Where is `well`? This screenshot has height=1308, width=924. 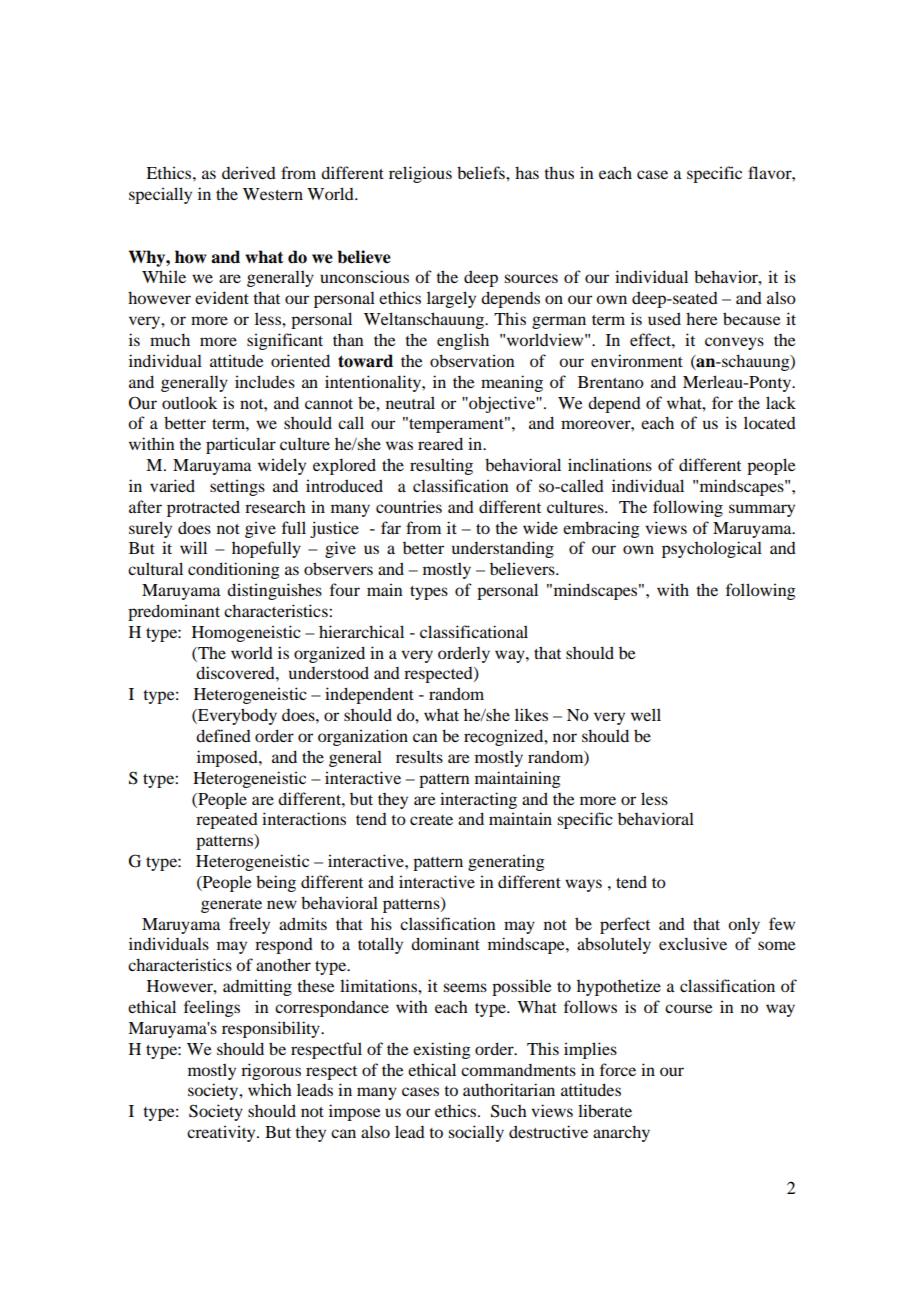 well is located at coordinates (646, 714).
